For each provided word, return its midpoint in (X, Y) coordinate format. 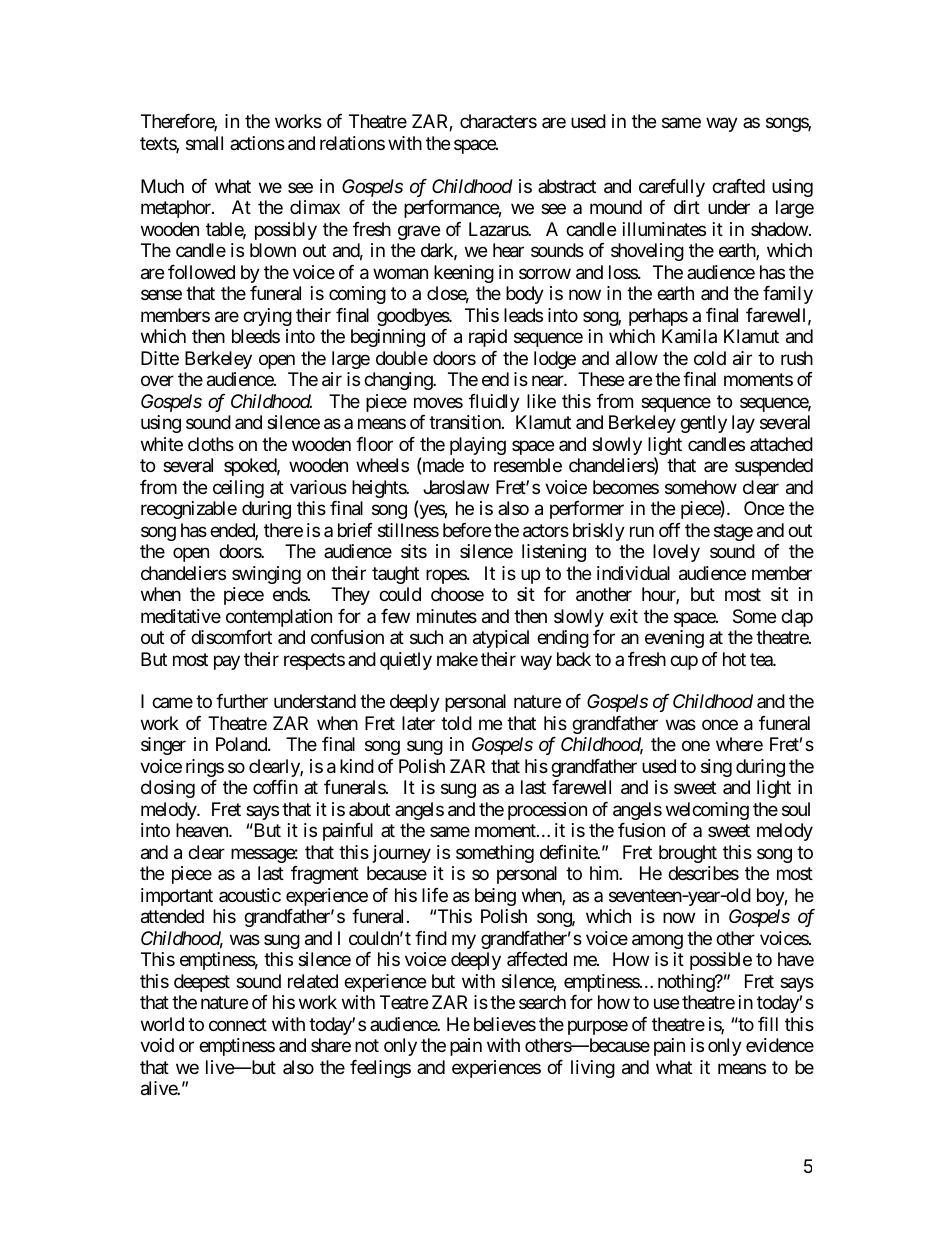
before (467, 530)
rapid (488, 338)
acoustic (250, 895)
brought (688, 854)
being (495, 897)
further (242, 701)
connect (238, 1024)
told (456, 723)
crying (267, 317)
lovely (676, 553)
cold (710, 358)
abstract (567, 186)
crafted (738, 186)
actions (257, 143)
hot (734, 659)
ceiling (238, 489)
